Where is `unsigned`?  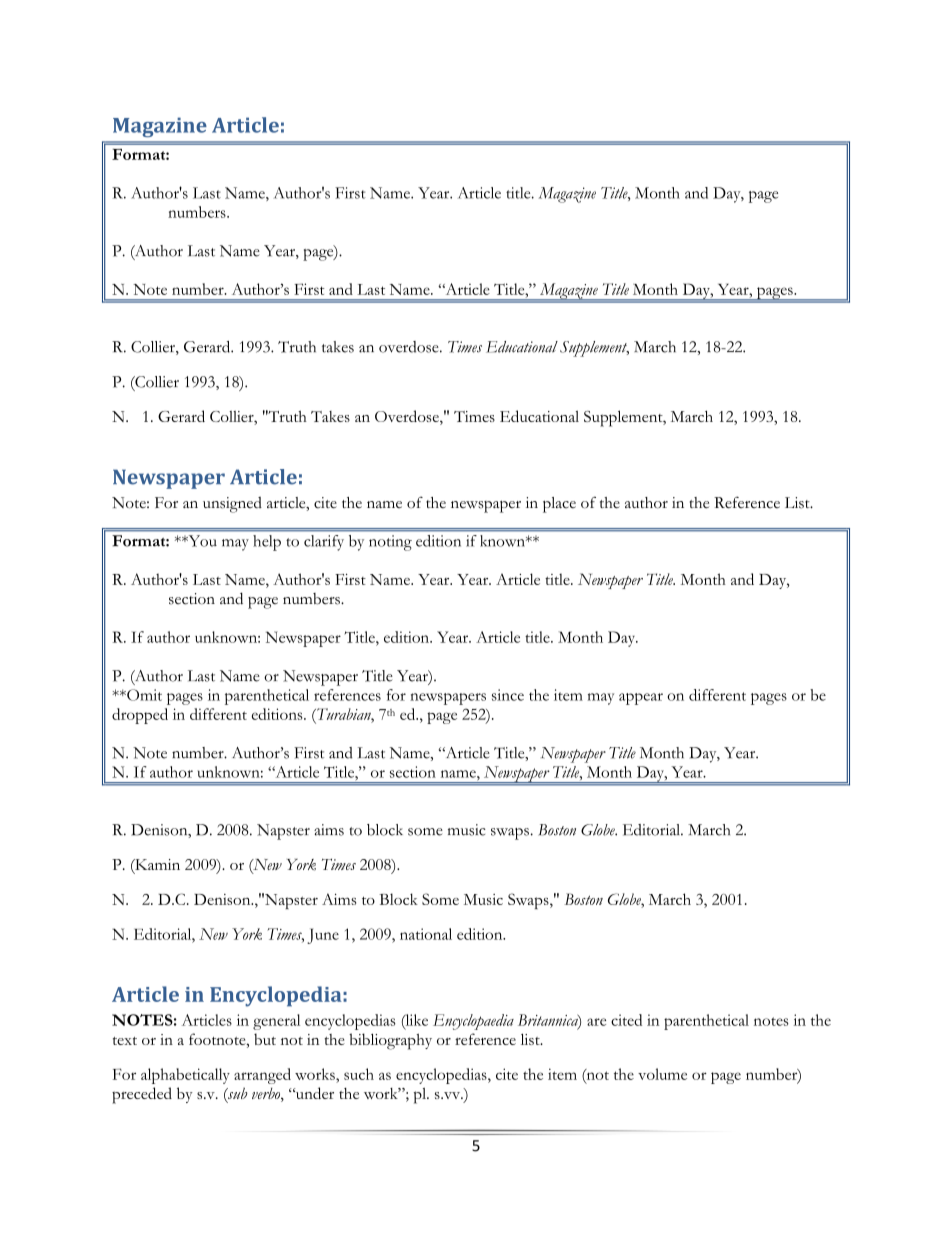 unsigned is located at coordinates (232, 505).
